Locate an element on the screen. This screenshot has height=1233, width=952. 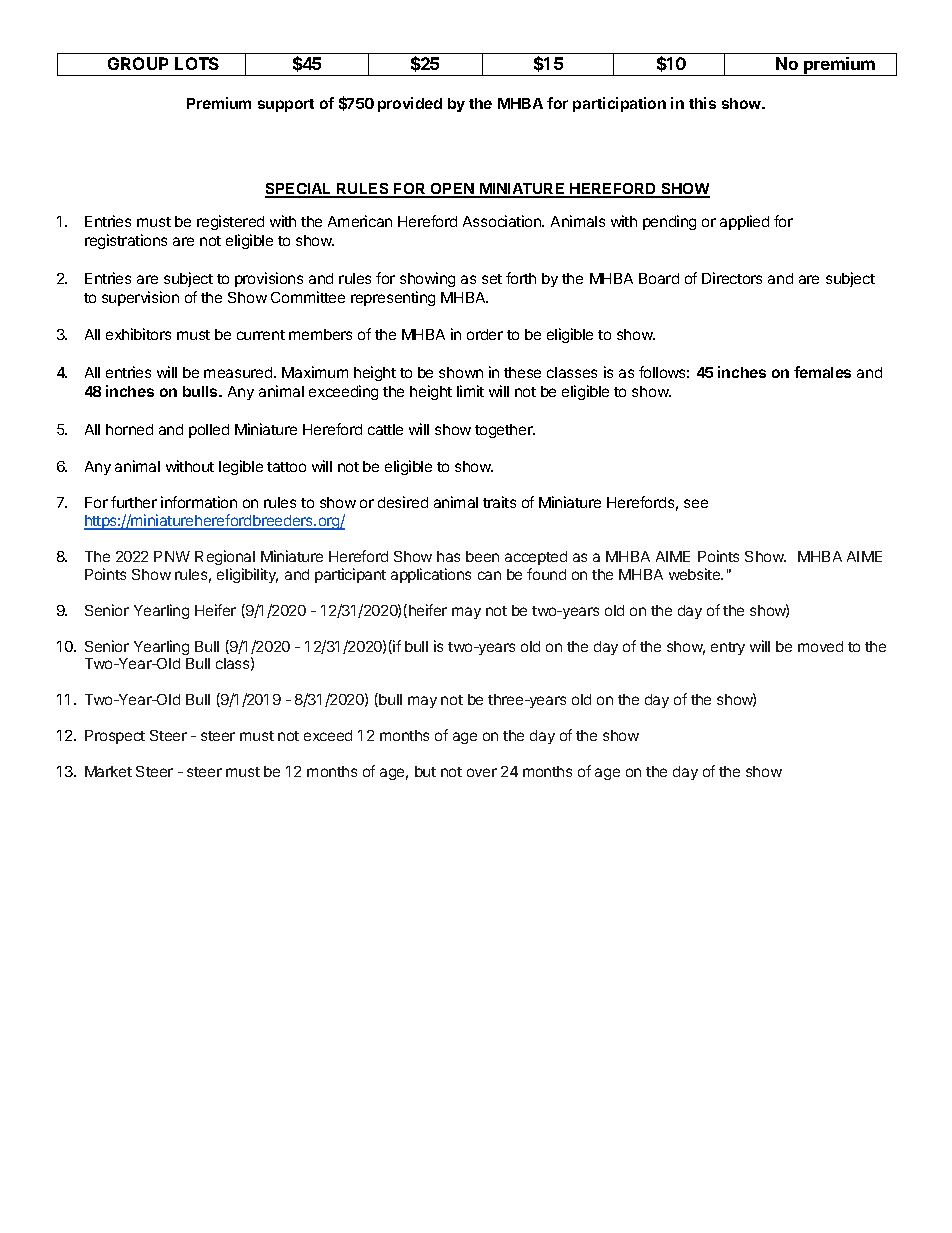
over is located at coordinates (482, 772).
